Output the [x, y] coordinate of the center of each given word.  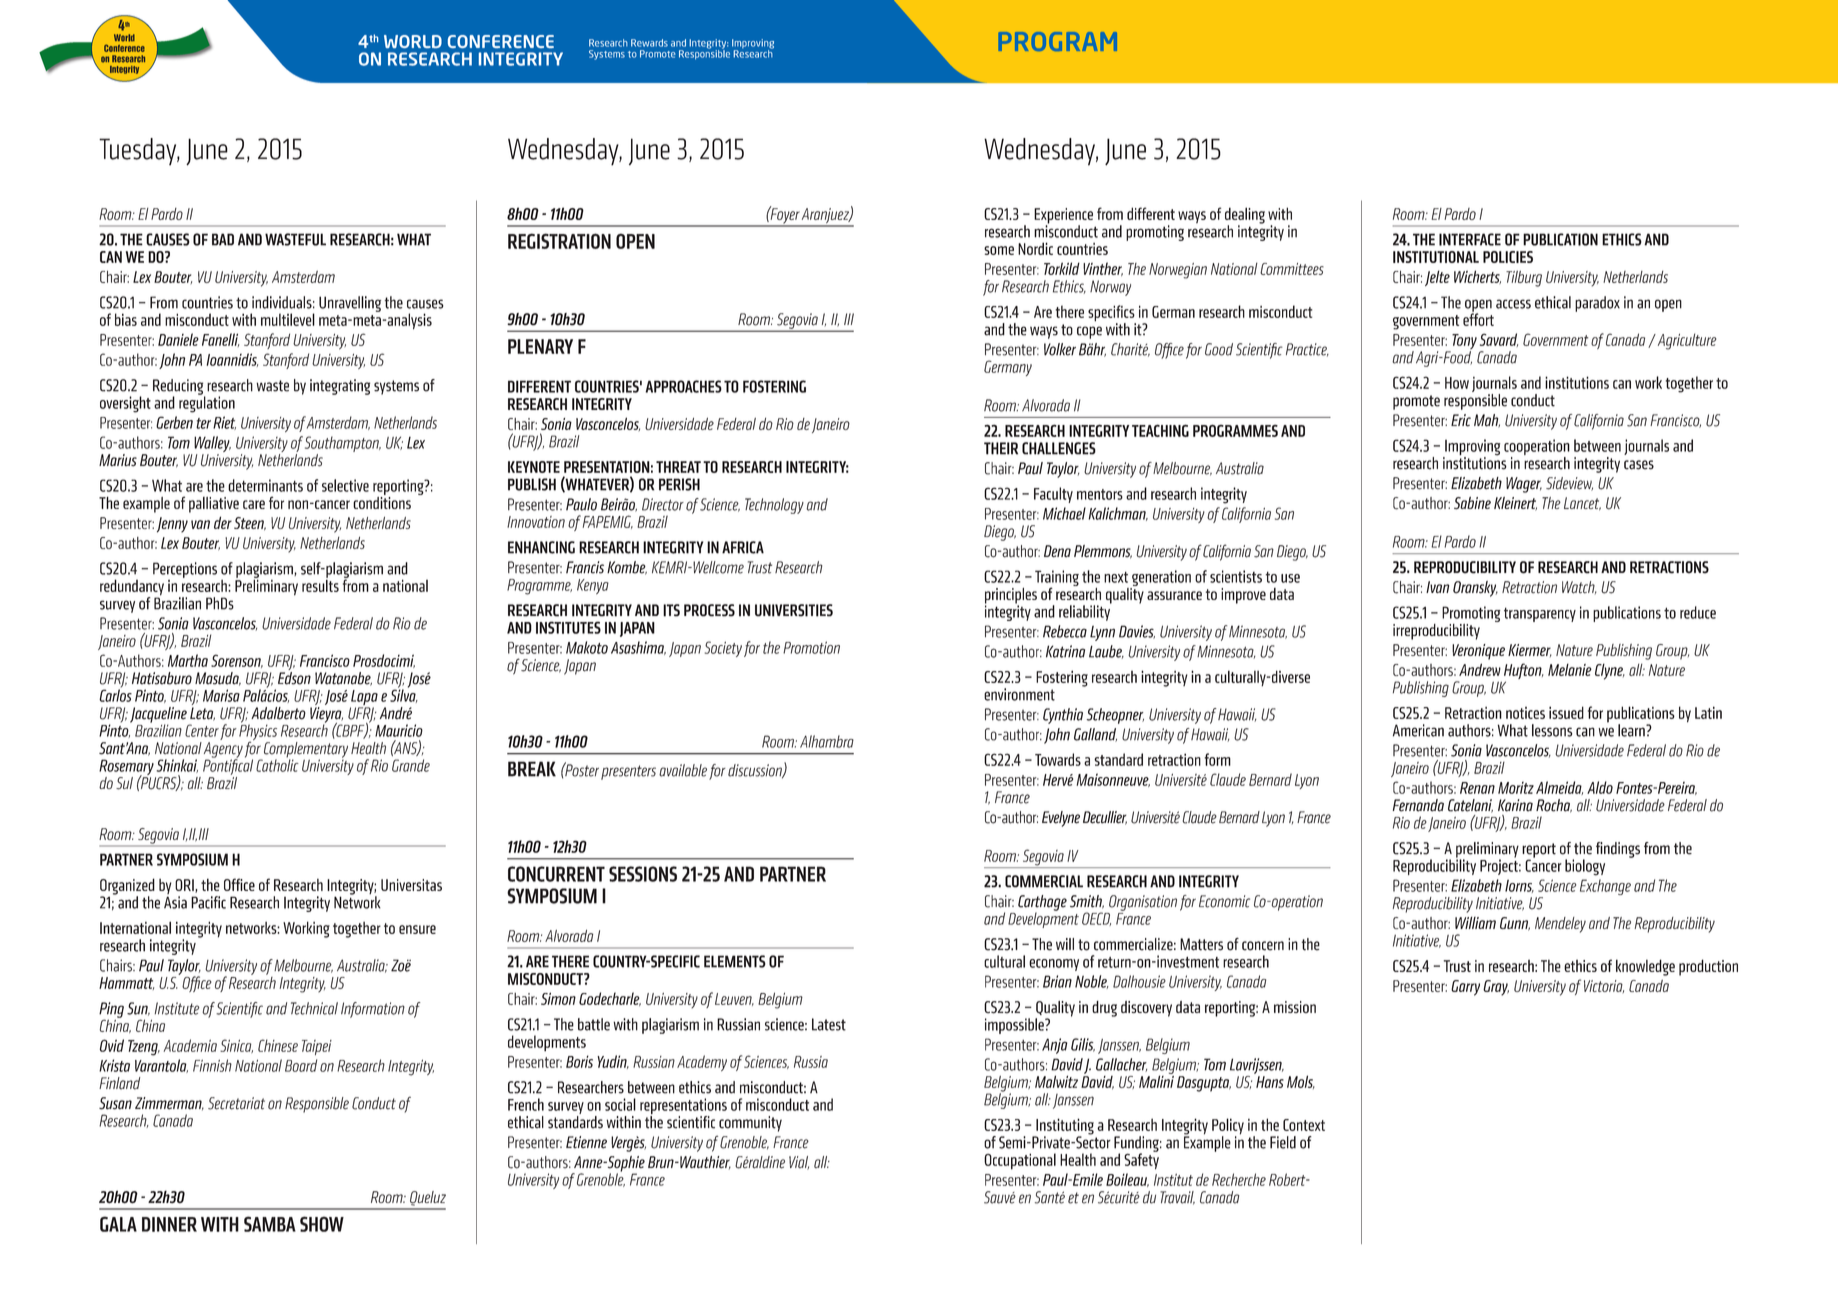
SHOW [322, 1224]
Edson [294, 677]
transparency [1540, 615]
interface [1470, 239]
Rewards [649, 43]
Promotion [811, 647]
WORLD [413, 41]
